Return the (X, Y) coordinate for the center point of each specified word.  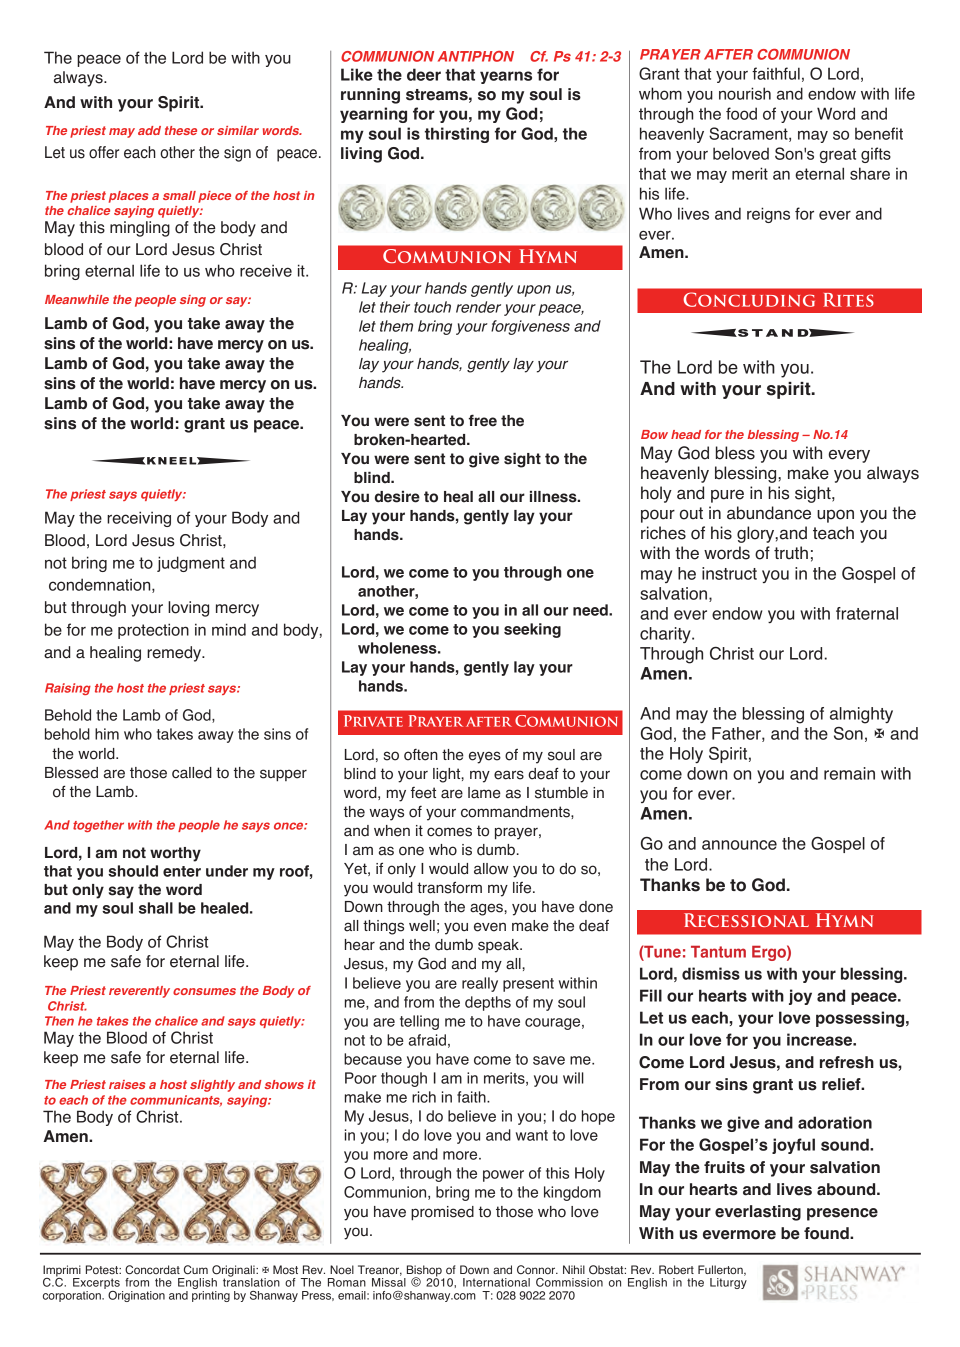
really (480, 984)
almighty (861, 715)
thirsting (457, 135)
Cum (196, 1269)
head (686, 434)
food (741, 113)
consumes (204, 991)
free (483, 420)
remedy (175, 654)
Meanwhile (77, 299)
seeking (532, 630)
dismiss (711, 973)
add (149, 130)
